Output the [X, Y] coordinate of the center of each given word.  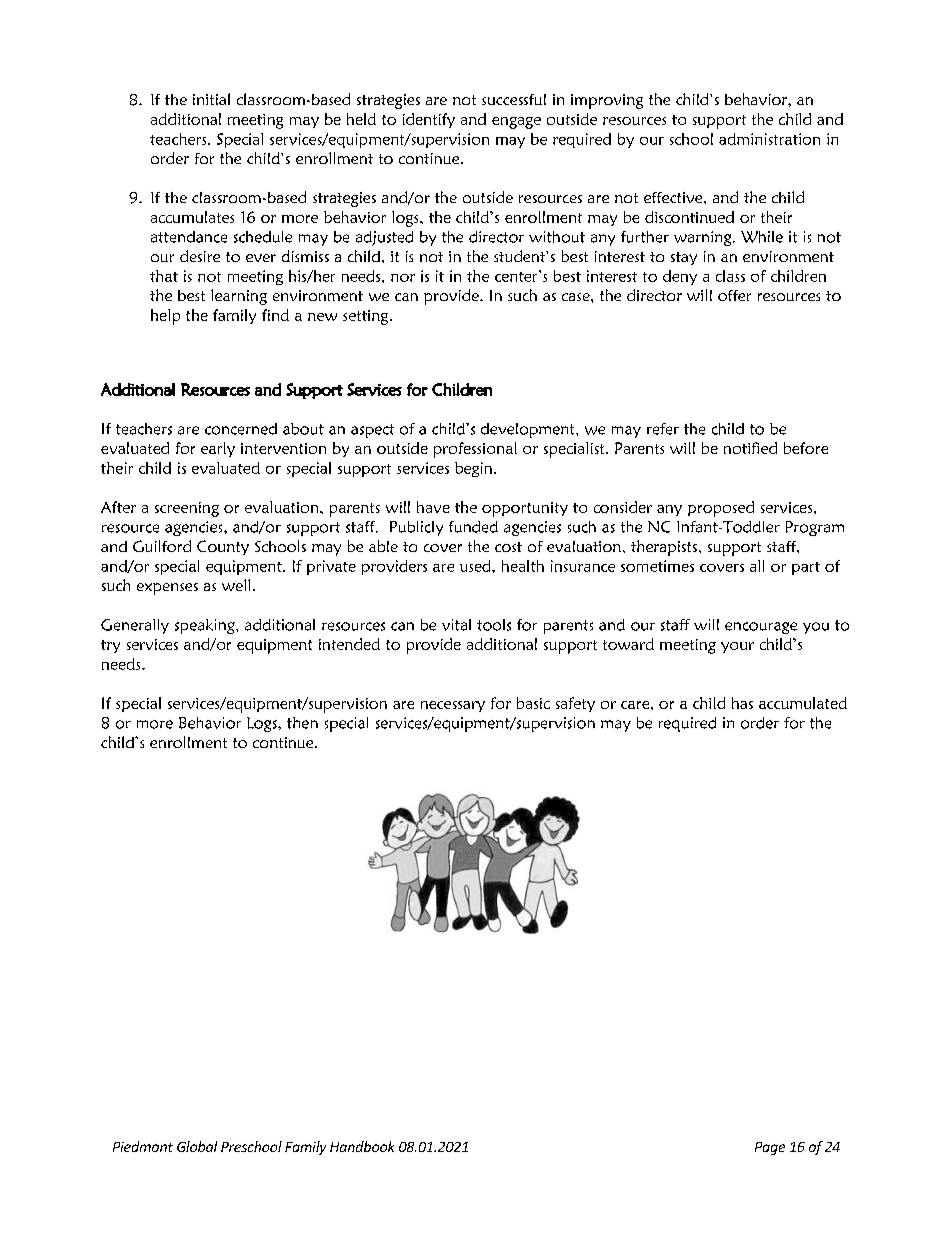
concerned [241, 429]
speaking [206, 626]
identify [429, 120]
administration [769, 139]
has [742, 703]
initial [211, 99]
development [529, 430]
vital [456, 625]
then [302, 723]
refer [663, 429]
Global [197, 1146]
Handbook [362, 1146]
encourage [761, 628]
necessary [453, 706]
